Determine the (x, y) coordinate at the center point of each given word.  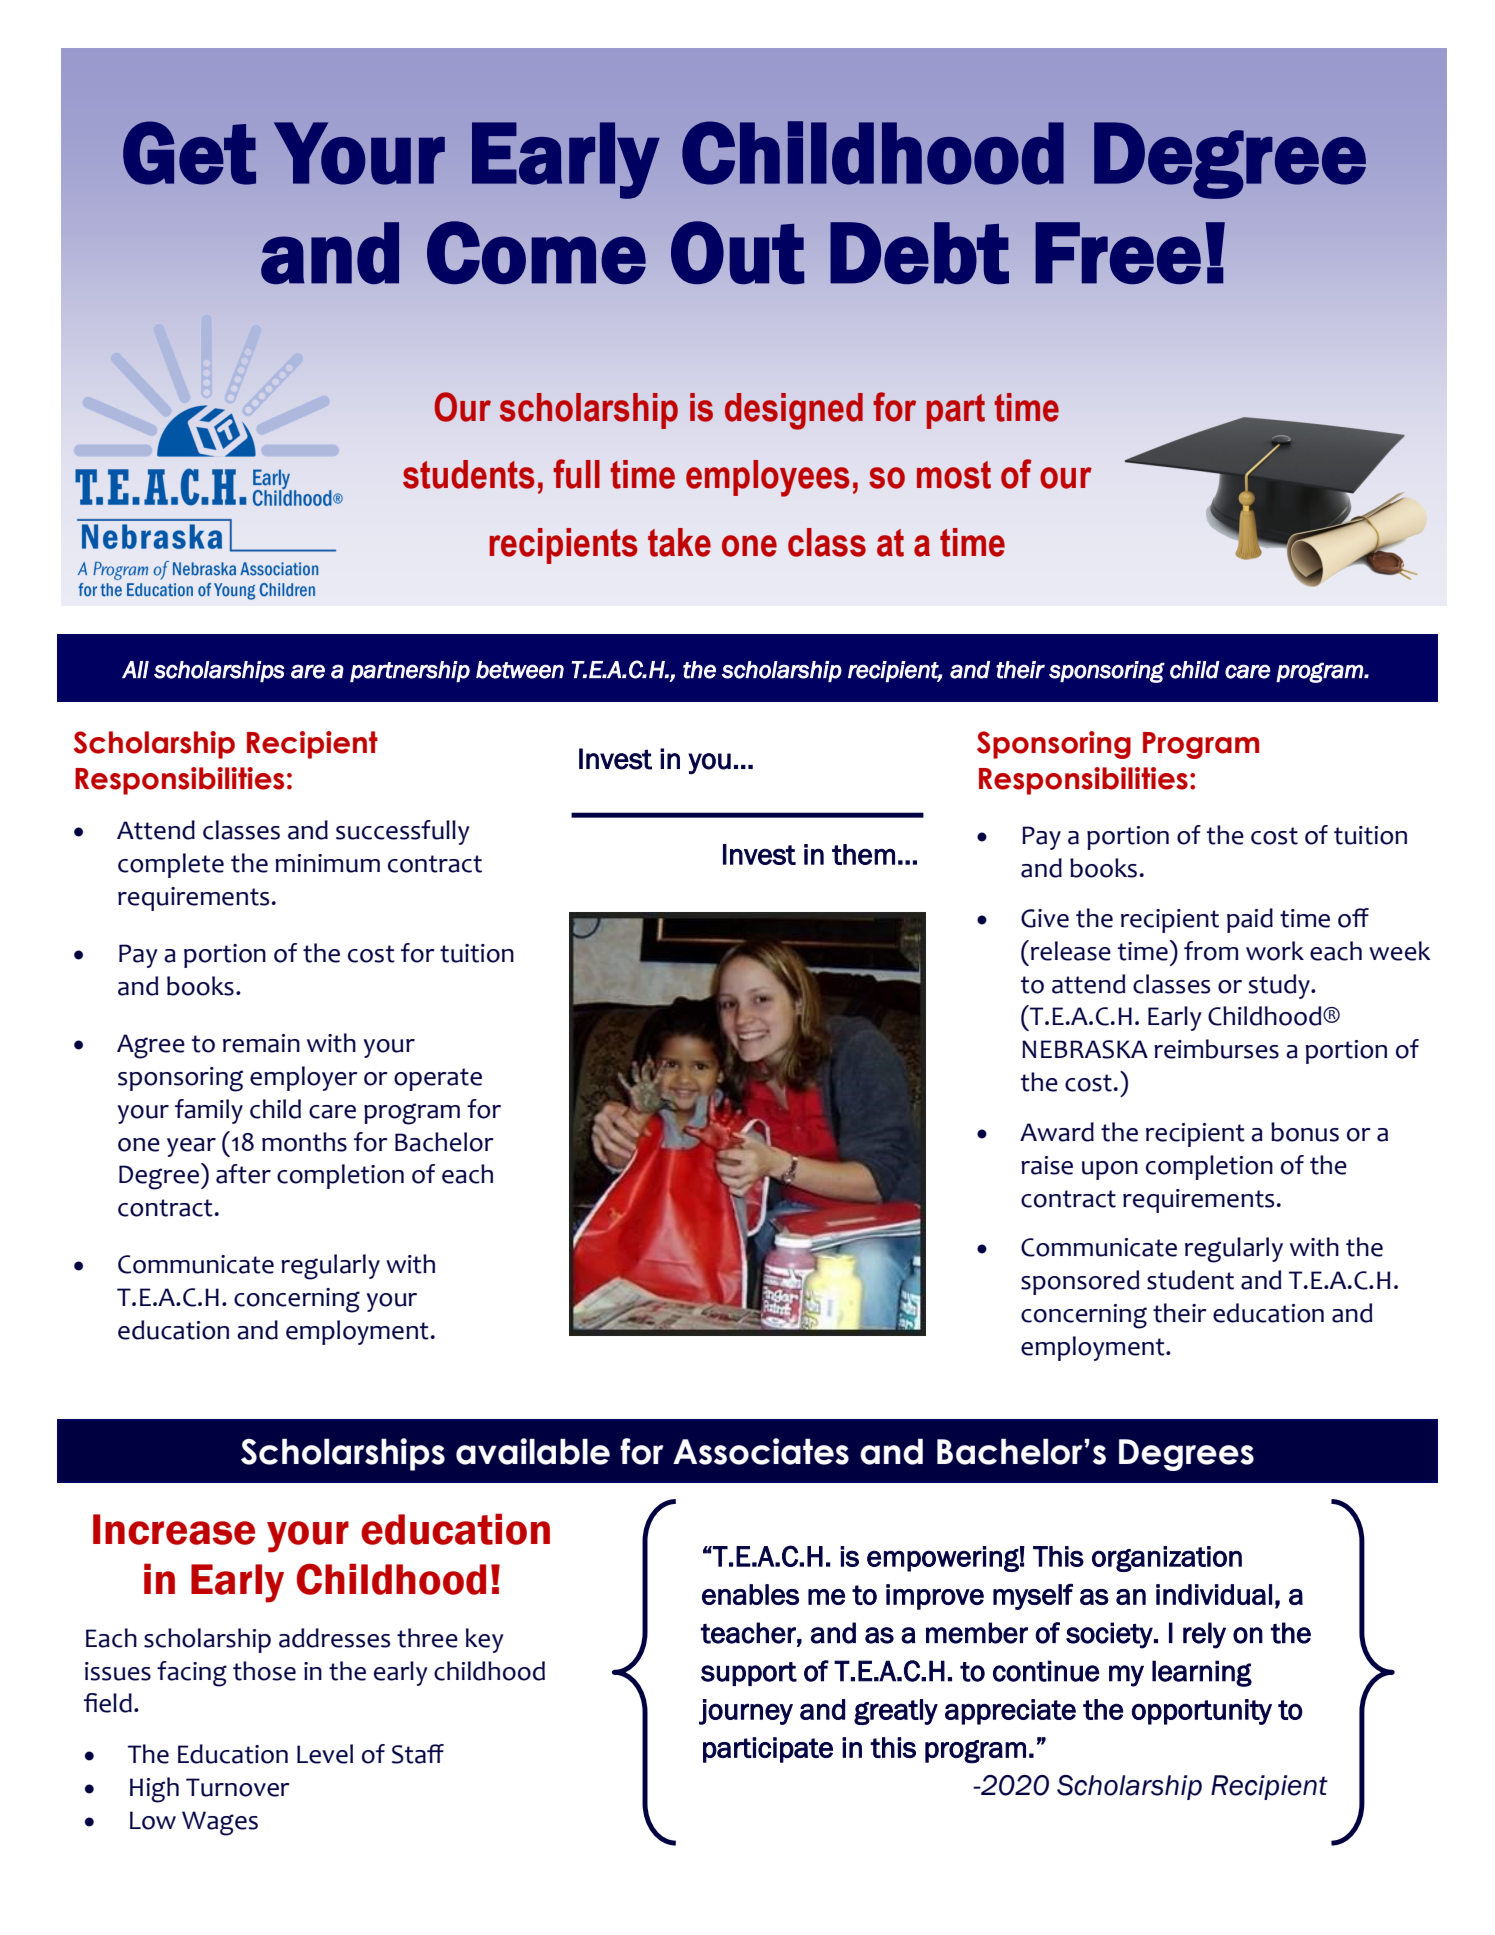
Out (737, 252)
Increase (174, 1529)
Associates (761, 1451)
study (1280, 986)
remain (261, 1043)
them (863, 854)
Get (189, 153)
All (135, 669)
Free (1118, 253)
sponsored (1080, 1282)
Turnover (238, 1787)
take (679, 542)
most (954, 475)
